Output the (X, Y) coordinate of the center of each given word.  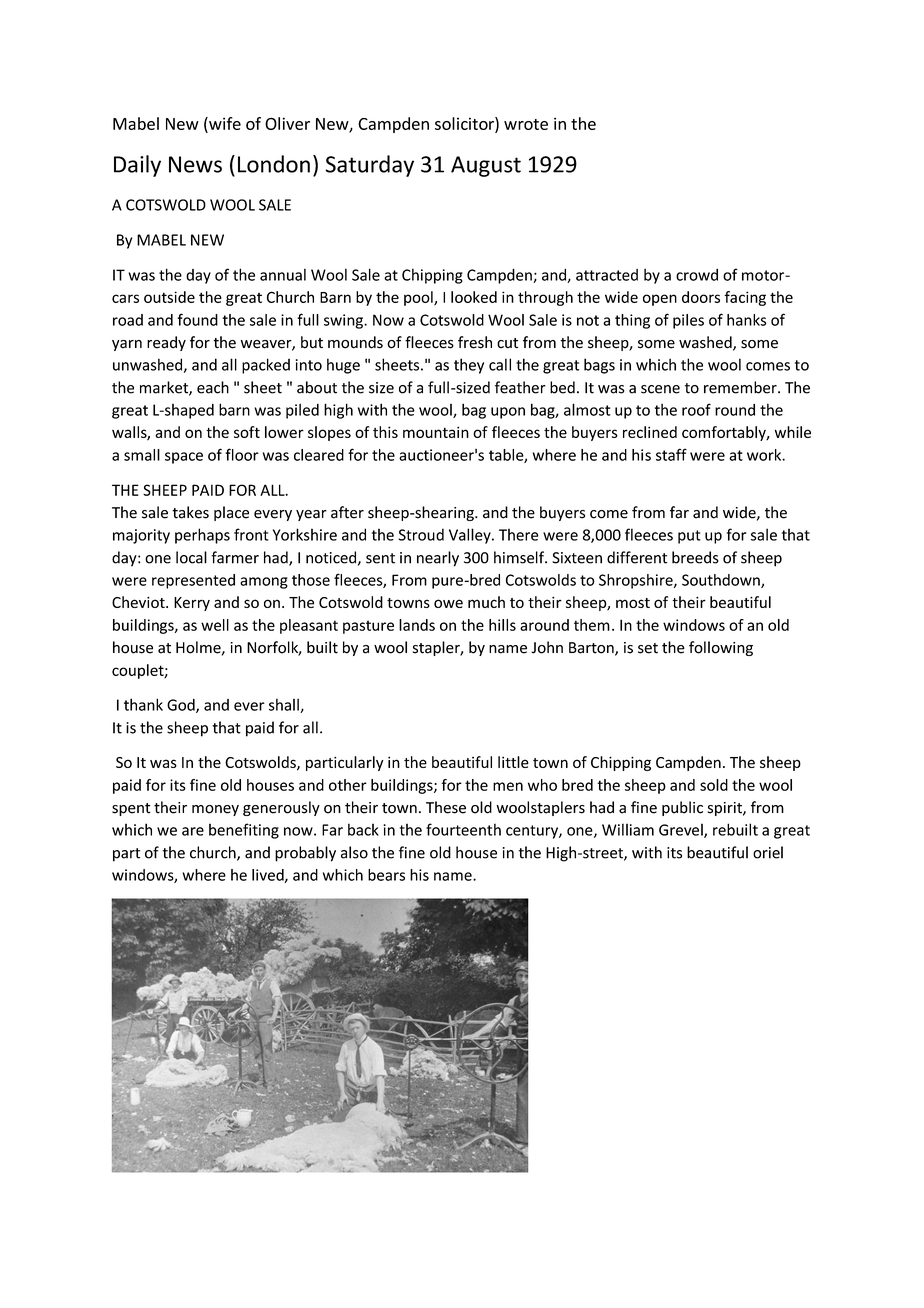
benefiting (244, 831)
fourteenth (463, 829)
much (486, 602)
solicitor (465, 124)
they (469, 366)
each (213, 387)
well (215, 625)
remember (741, 387)
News (195, 164)
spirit (726, 809)
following (721, 648)
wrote (526, 124)
